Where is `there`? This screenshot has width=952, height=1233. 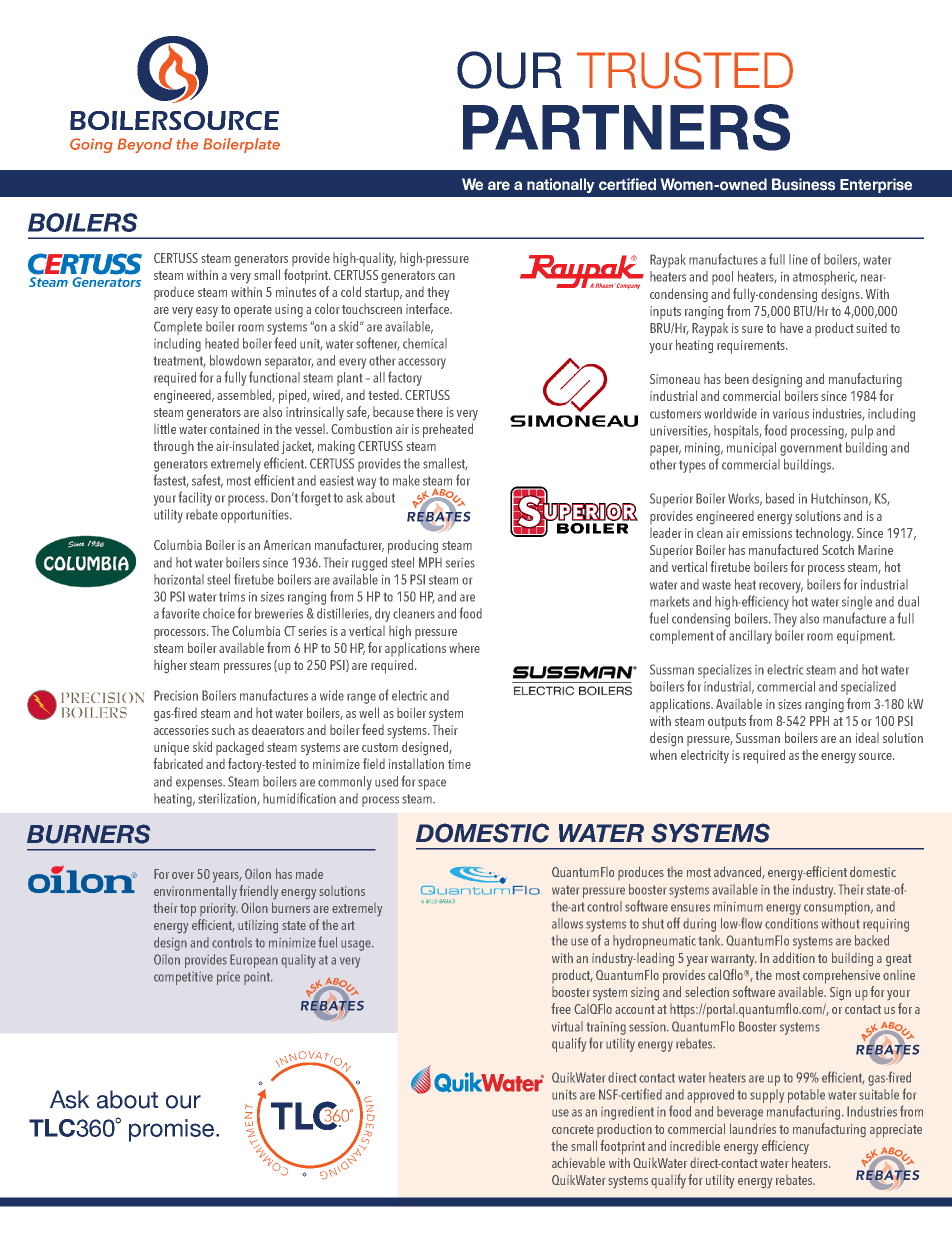 there is located at coordinates (429, 412).
